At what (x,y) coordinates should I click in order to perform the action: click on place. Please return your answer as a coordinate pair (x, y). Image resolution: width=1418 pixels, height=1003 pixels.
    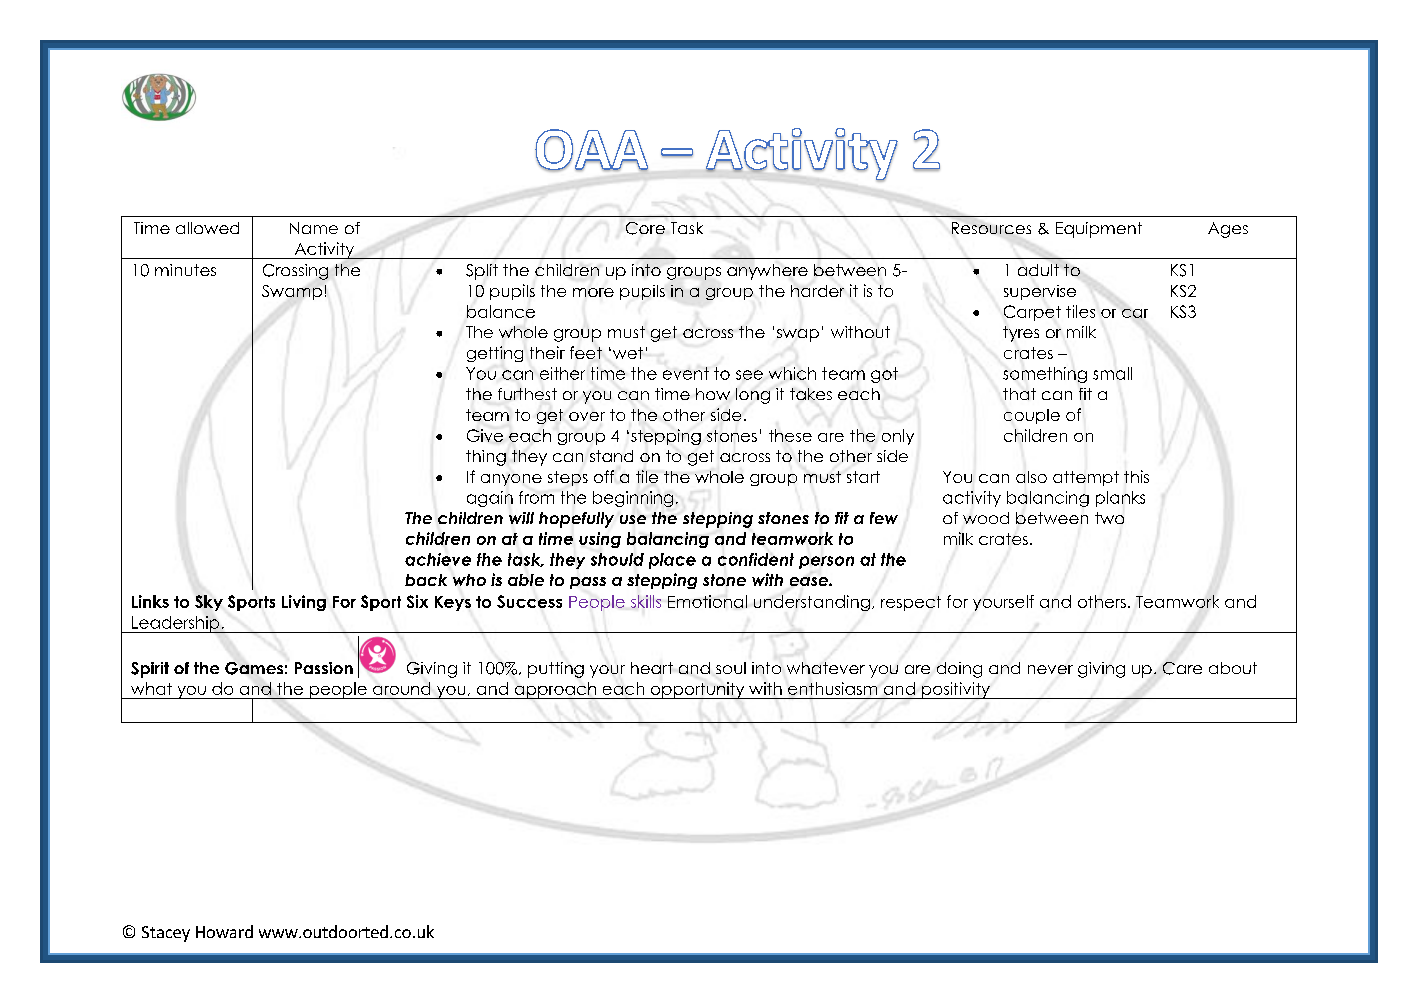
    Looking at the image, I should click on (672, 561).
